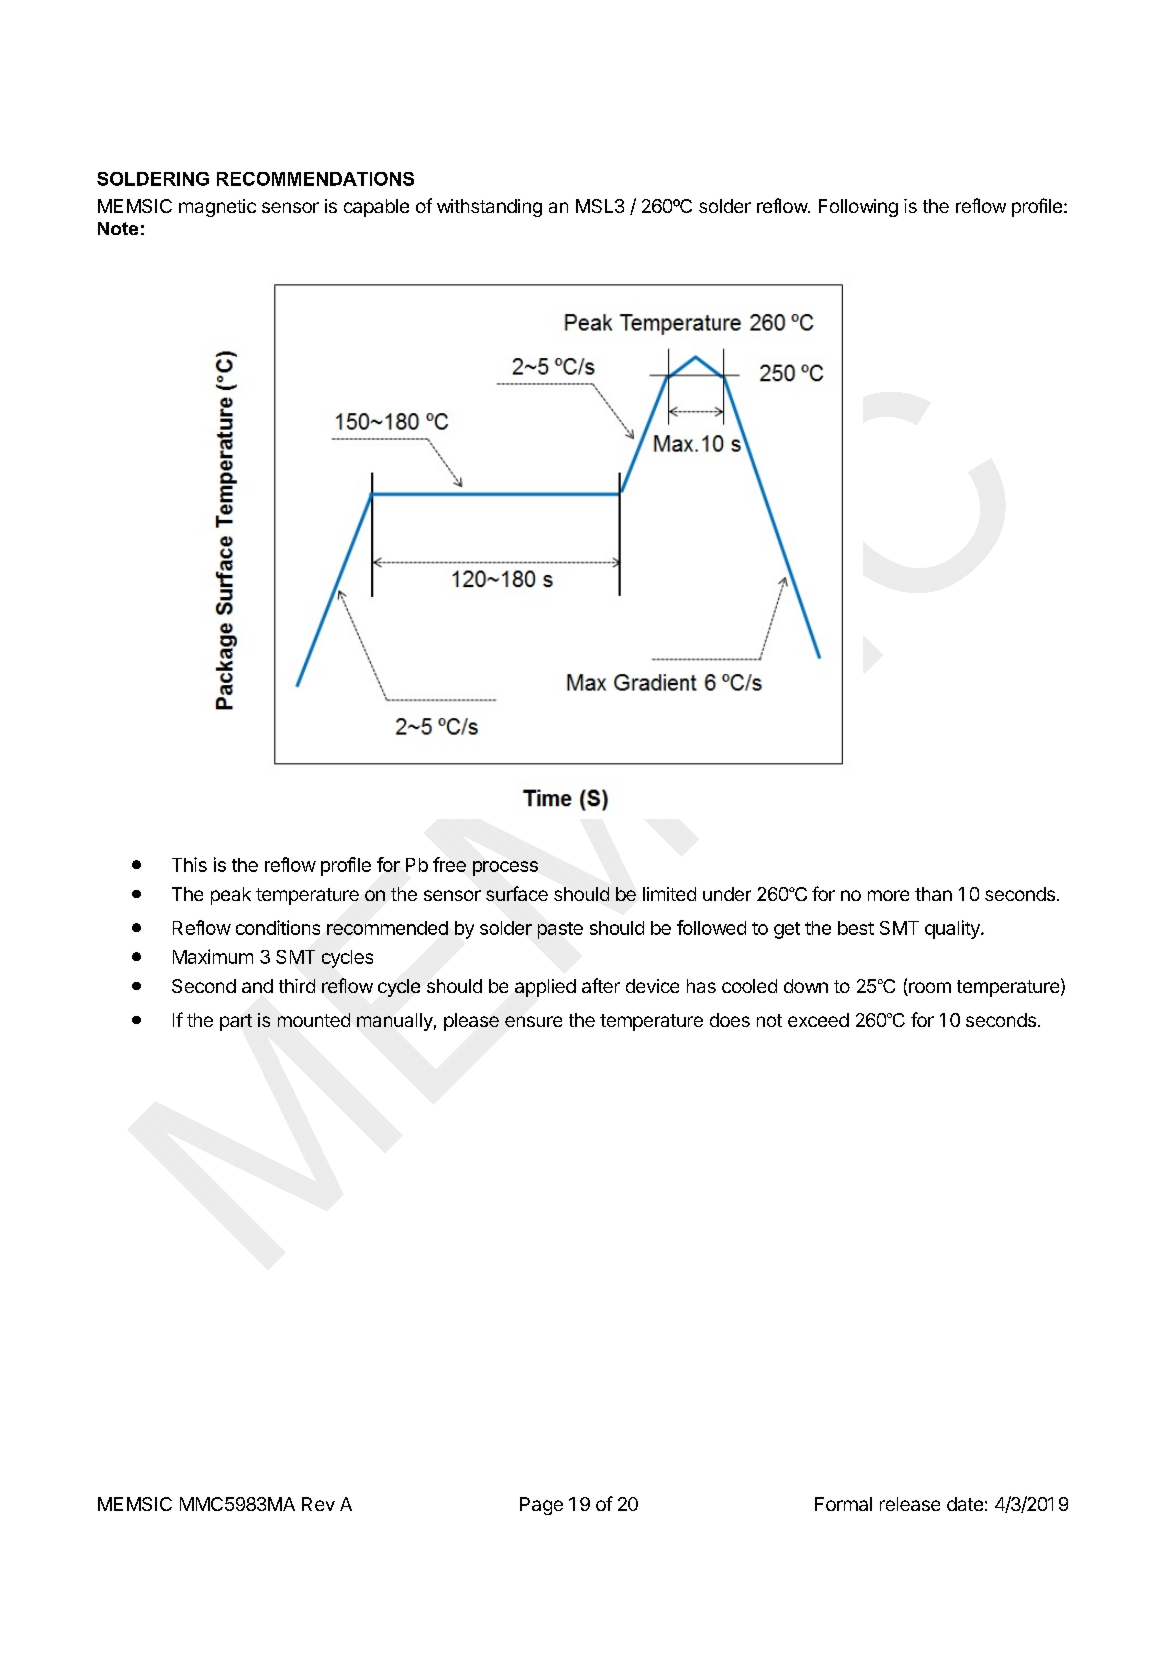 The image size is (1170, 1655). I want to click on process, so click(505, 868).
